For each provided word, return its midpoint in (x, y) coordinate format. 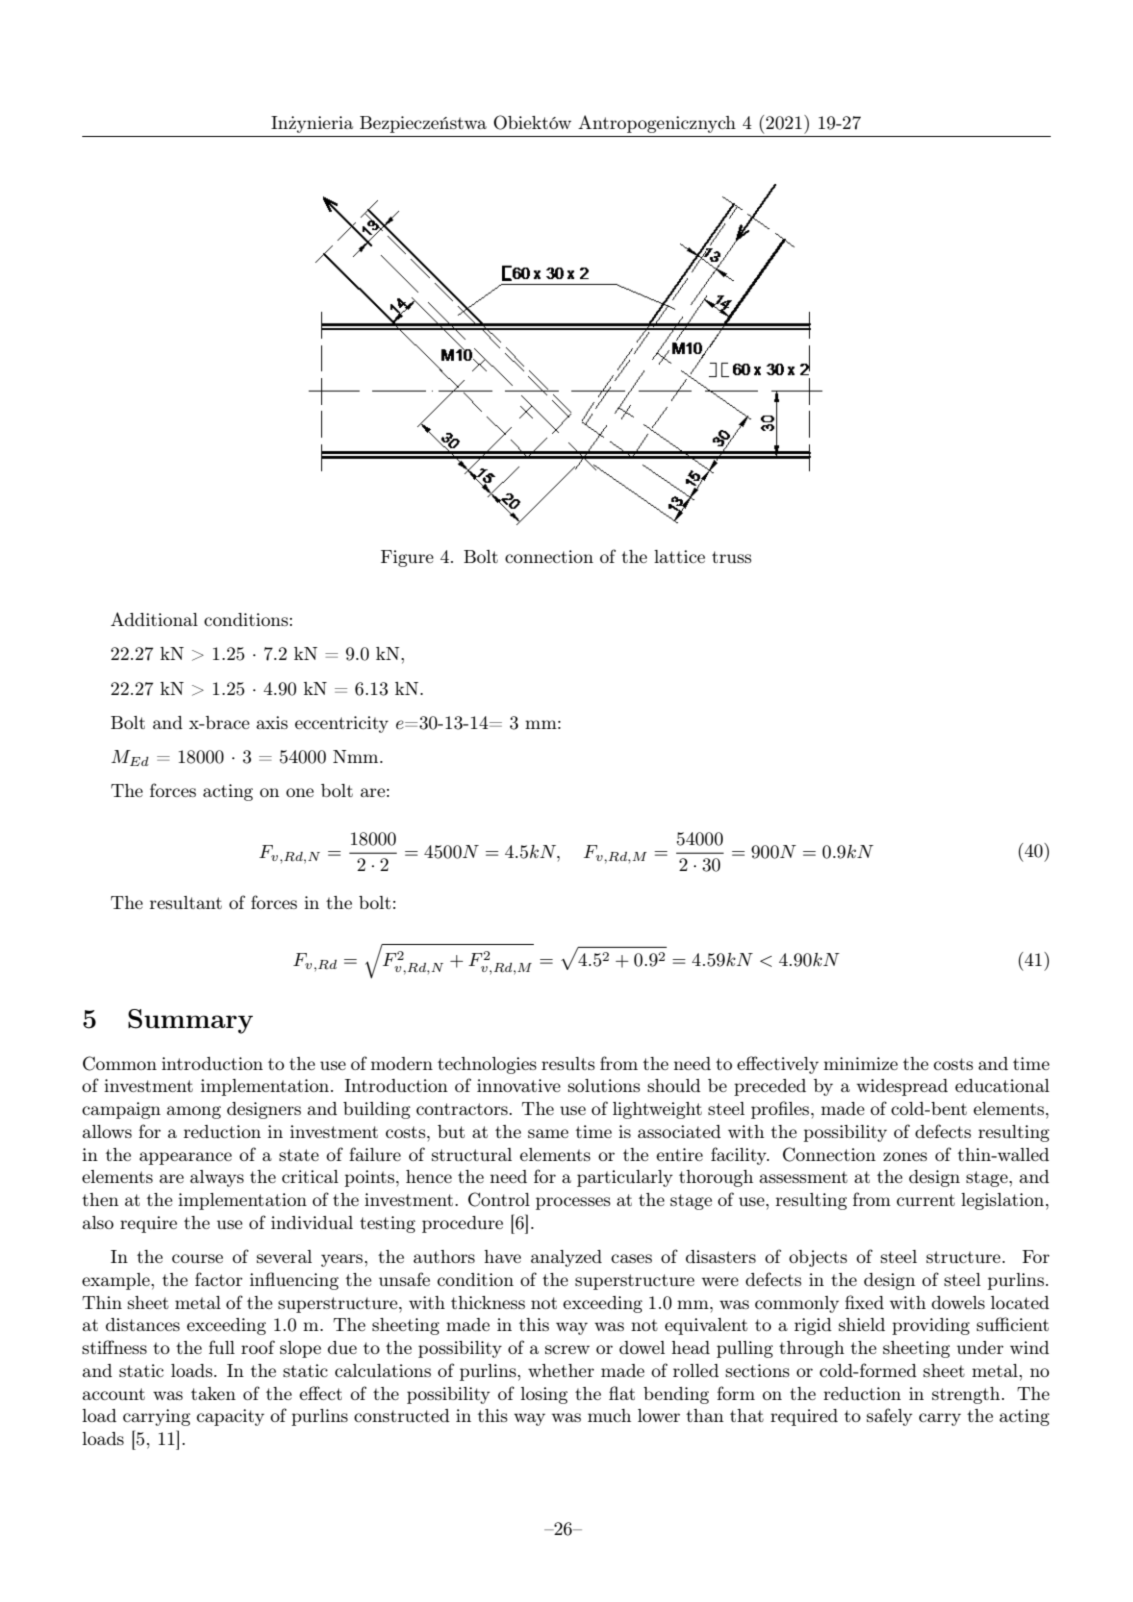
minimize (861, 1063)
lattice (679, 556)
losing (544, 1395)
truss (732, 557)
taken (213, 1393)
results (568, 1063)
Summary (190, 1021)
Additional (154, 619)
